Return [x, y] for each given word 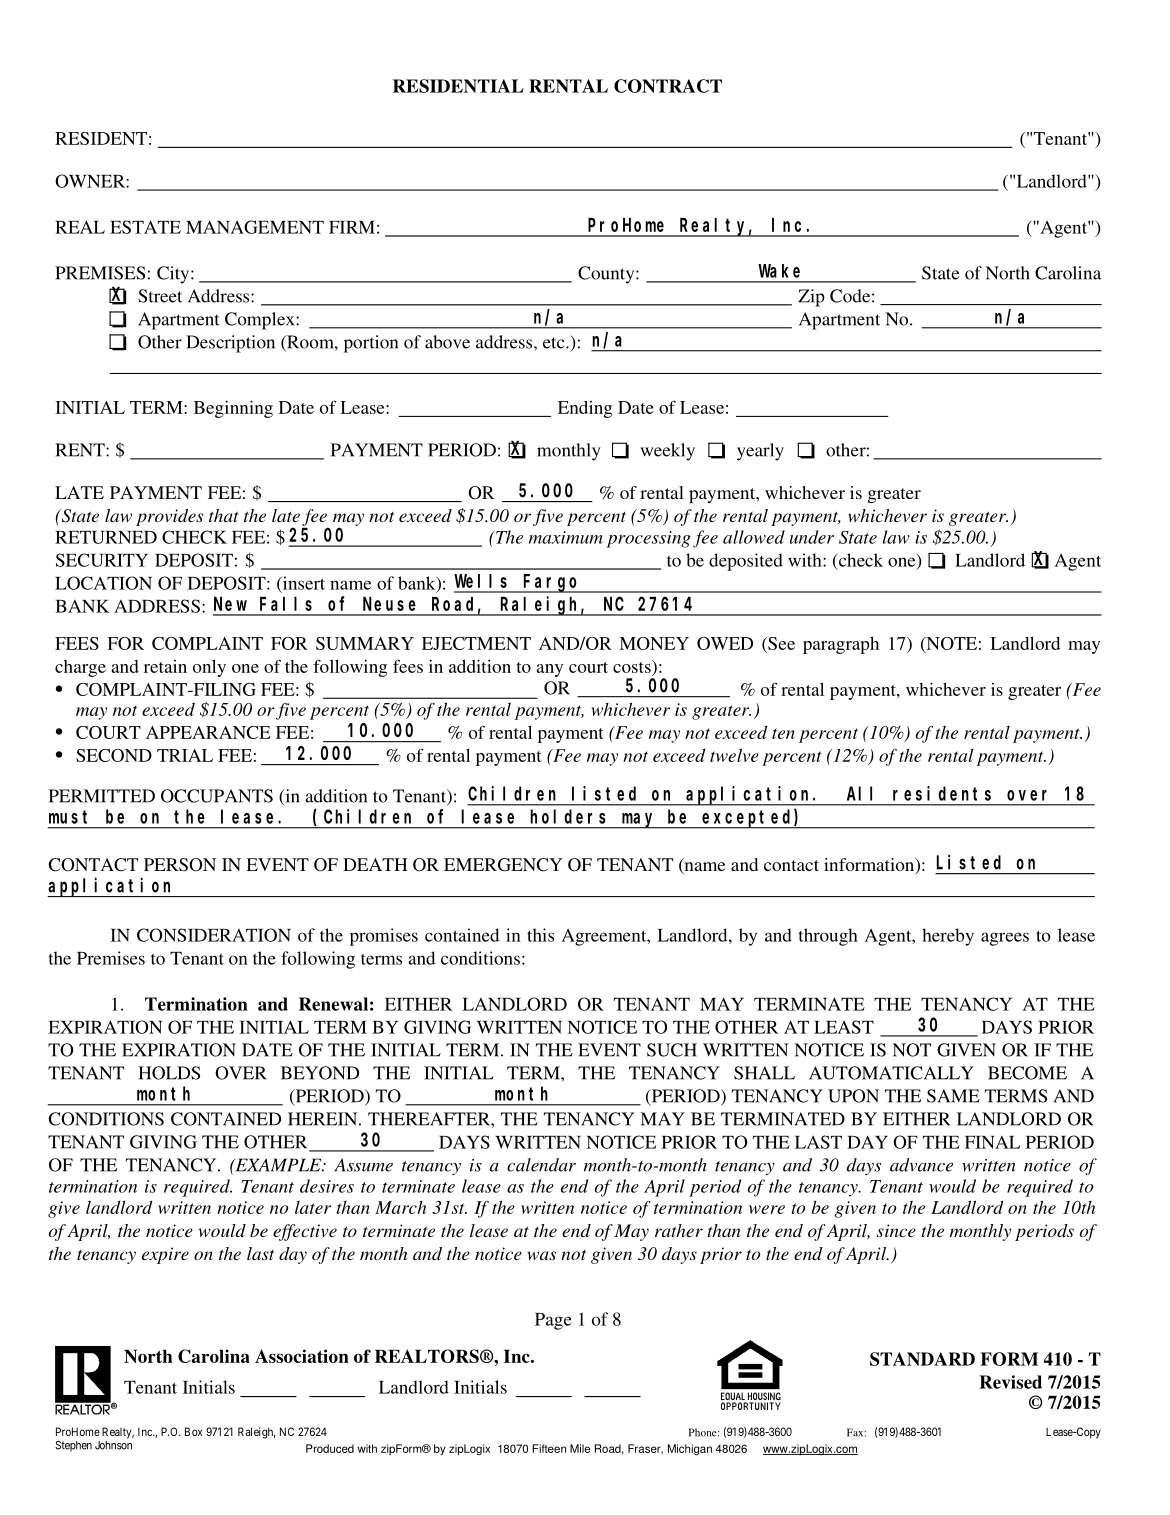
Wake [779, 271]
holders [568, 816]
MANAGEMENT [255, 227]
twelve [734, 755]
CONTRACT [668, 86]
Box [193, 1431]
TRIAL [185, 755]
